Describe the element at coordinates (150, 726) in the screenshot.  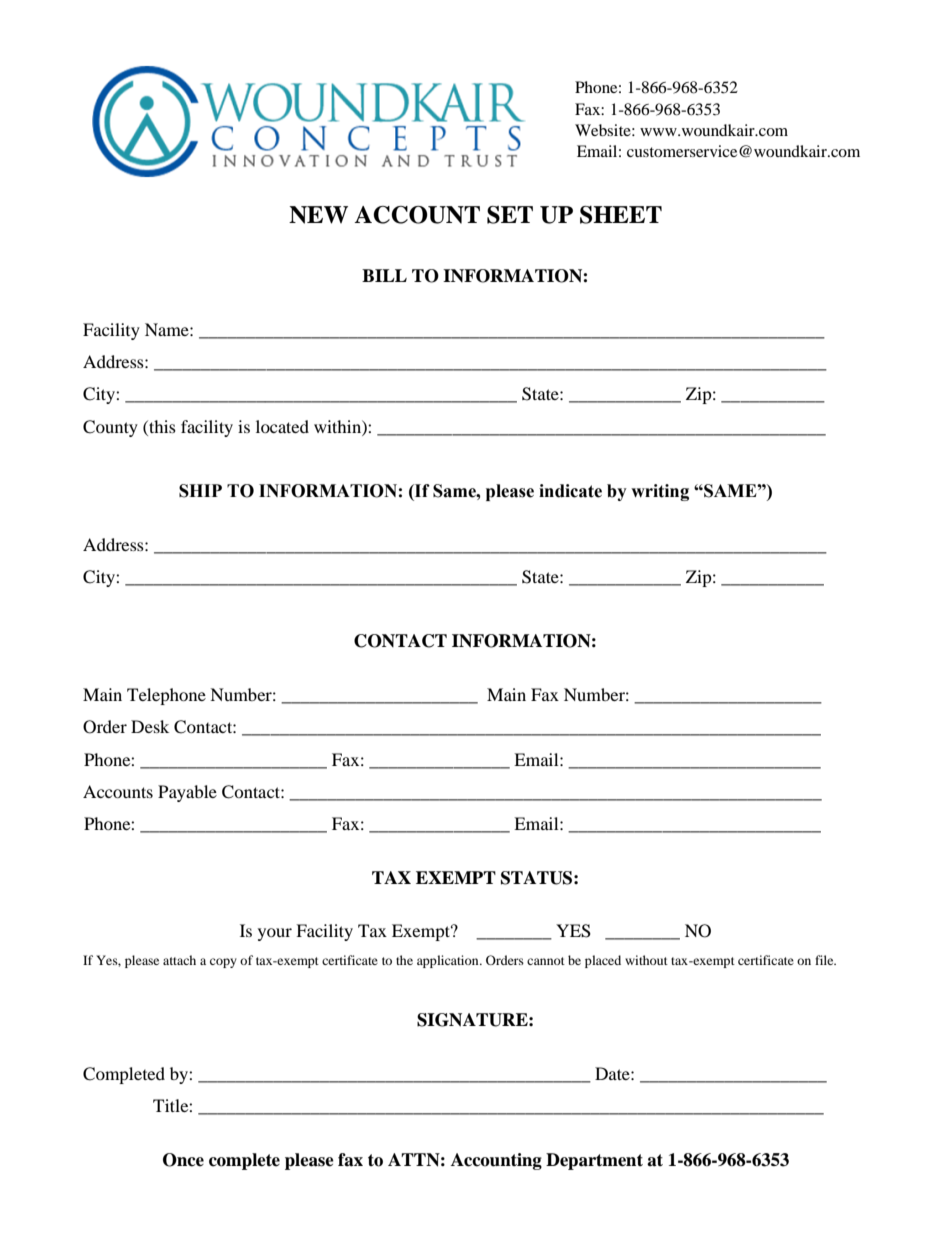
I see `Desk` at that location.
